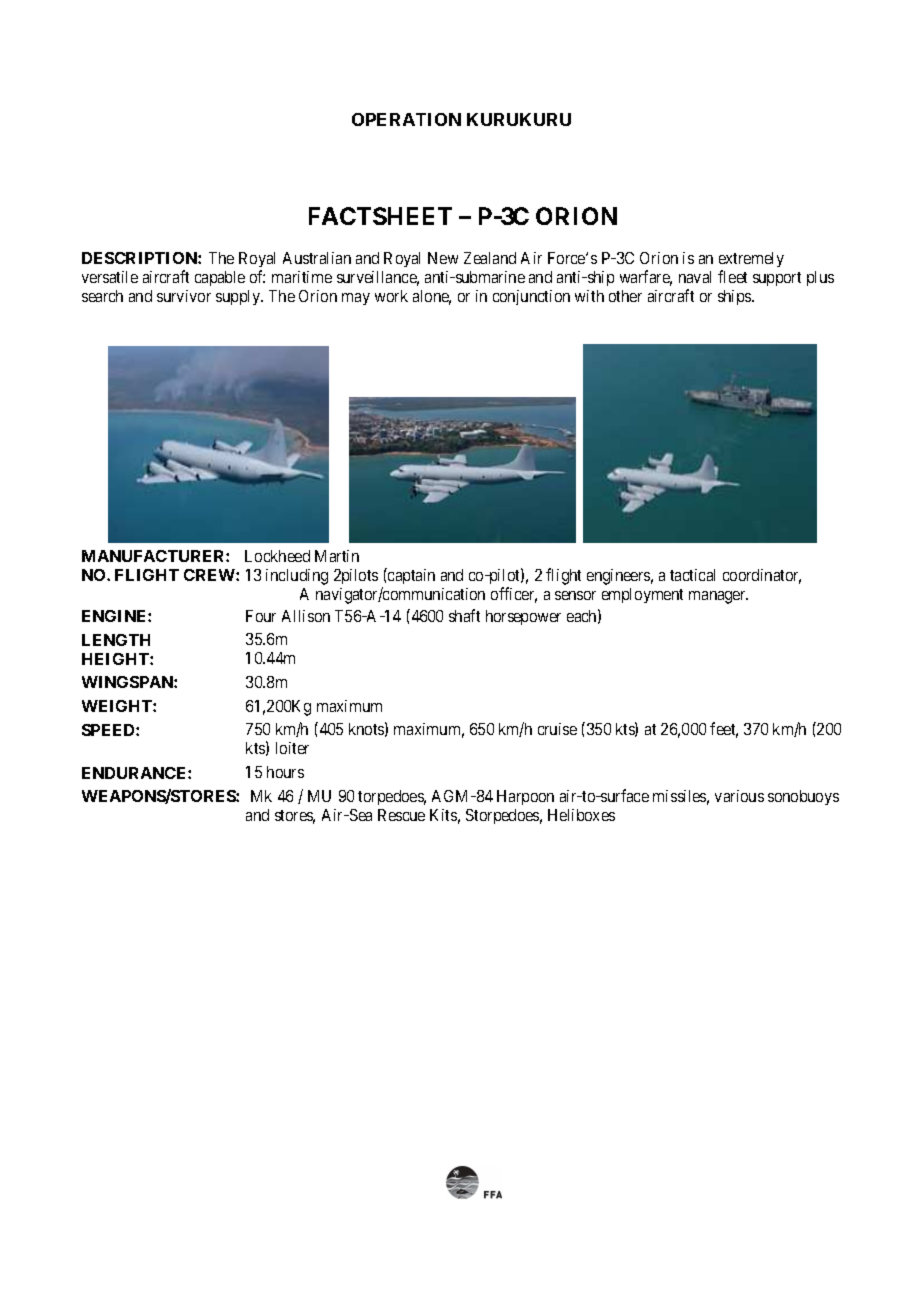 This screenshot has height=1308, width=924. What do you see at coordinates (443, 258) in the screenshot?
I see `New` at bounding box center [443, 258].
